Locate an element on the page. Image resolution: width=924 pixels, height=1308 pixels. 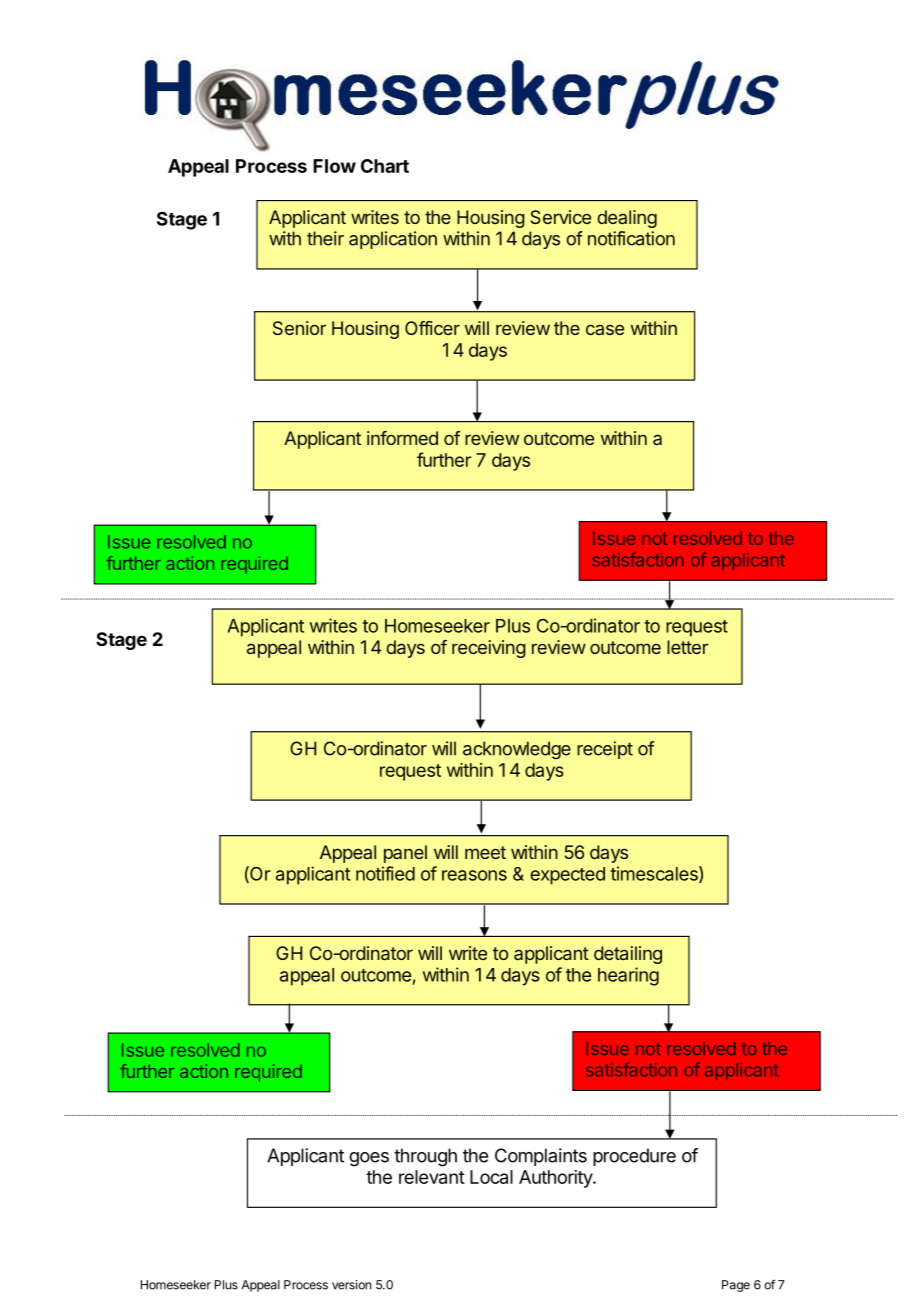
Page is located at coordinates (736, 1286).
